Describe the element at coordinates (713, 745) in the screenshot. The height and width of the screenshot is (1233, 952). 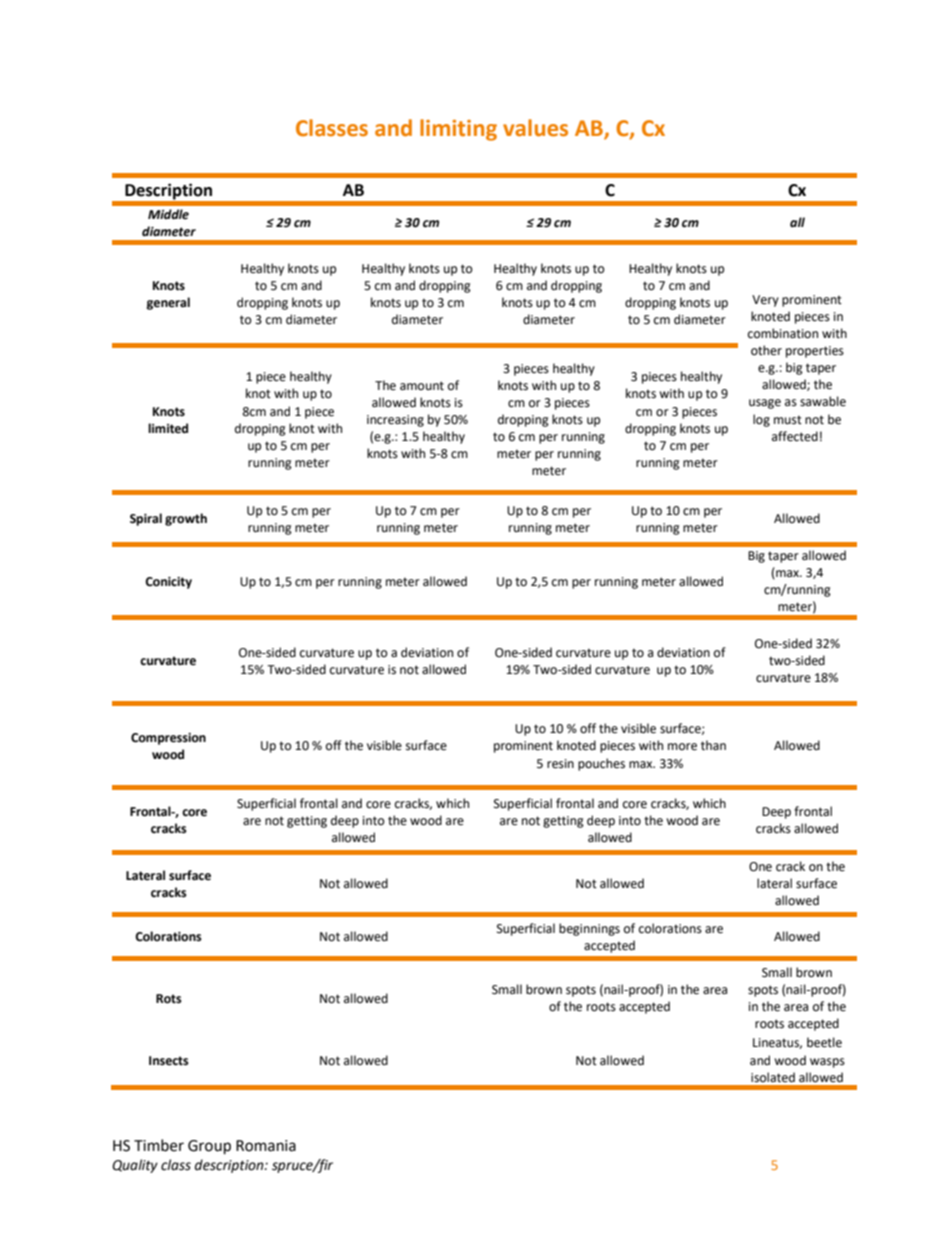
I see `than` at that location.
